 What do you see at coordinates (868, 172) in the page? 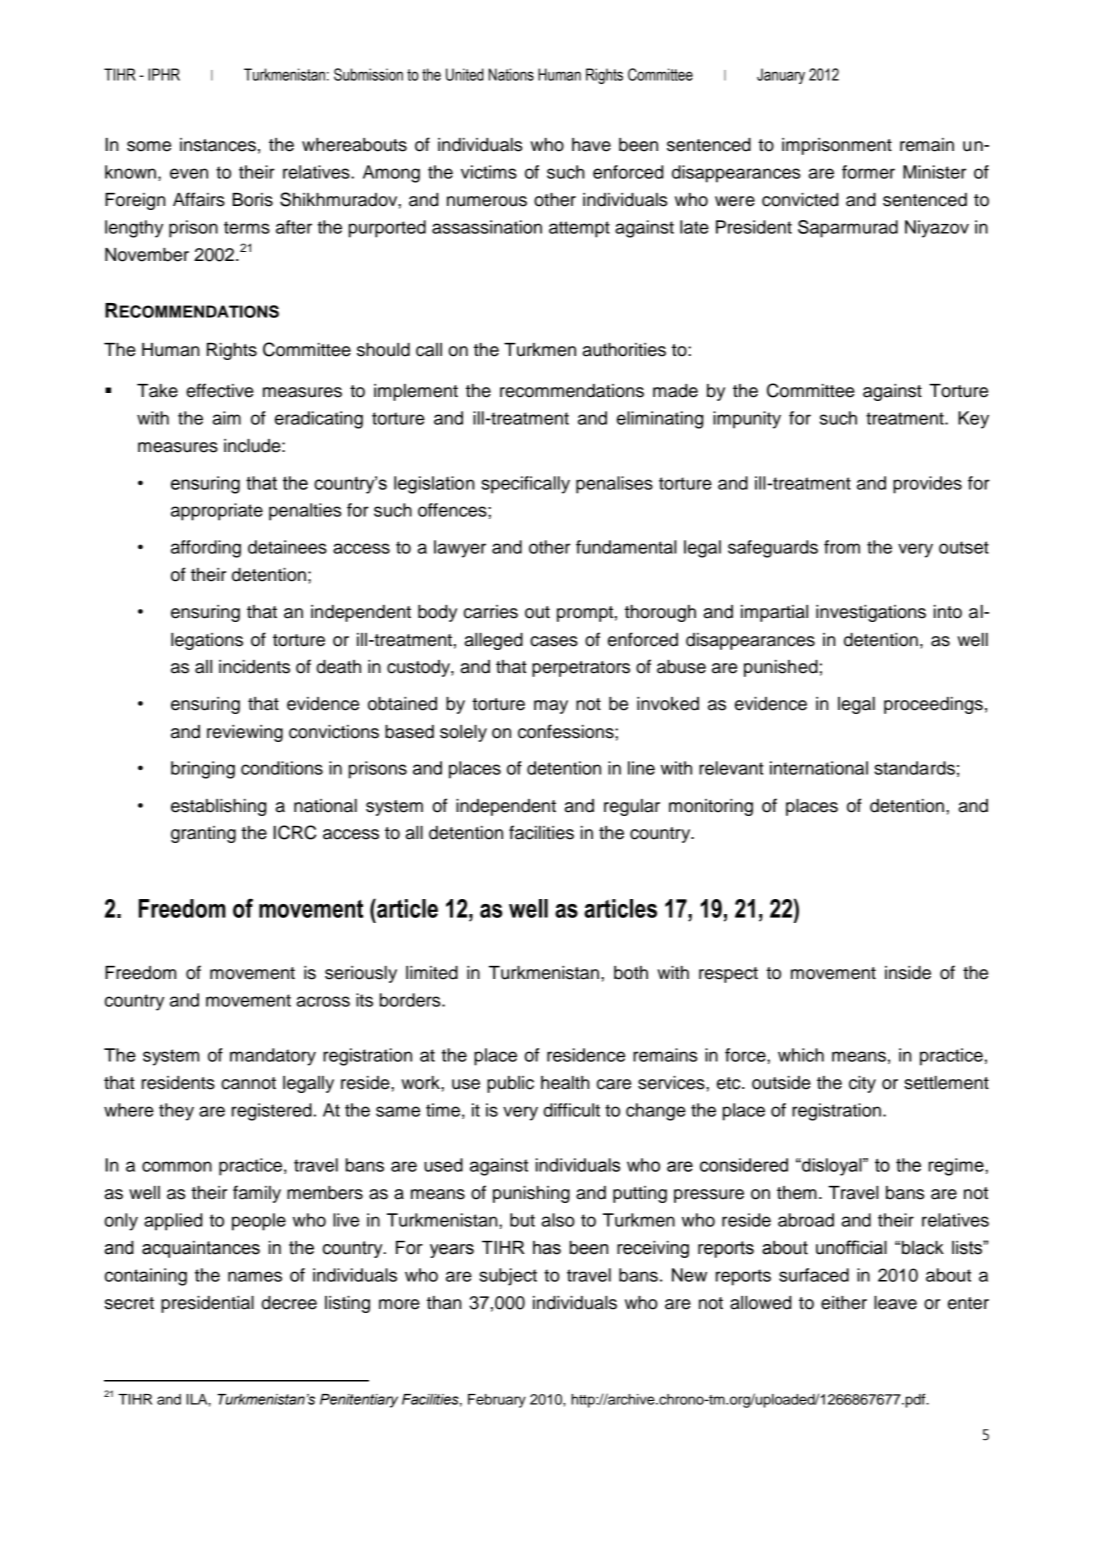
I see `former` at bounding box center [868, 172].
